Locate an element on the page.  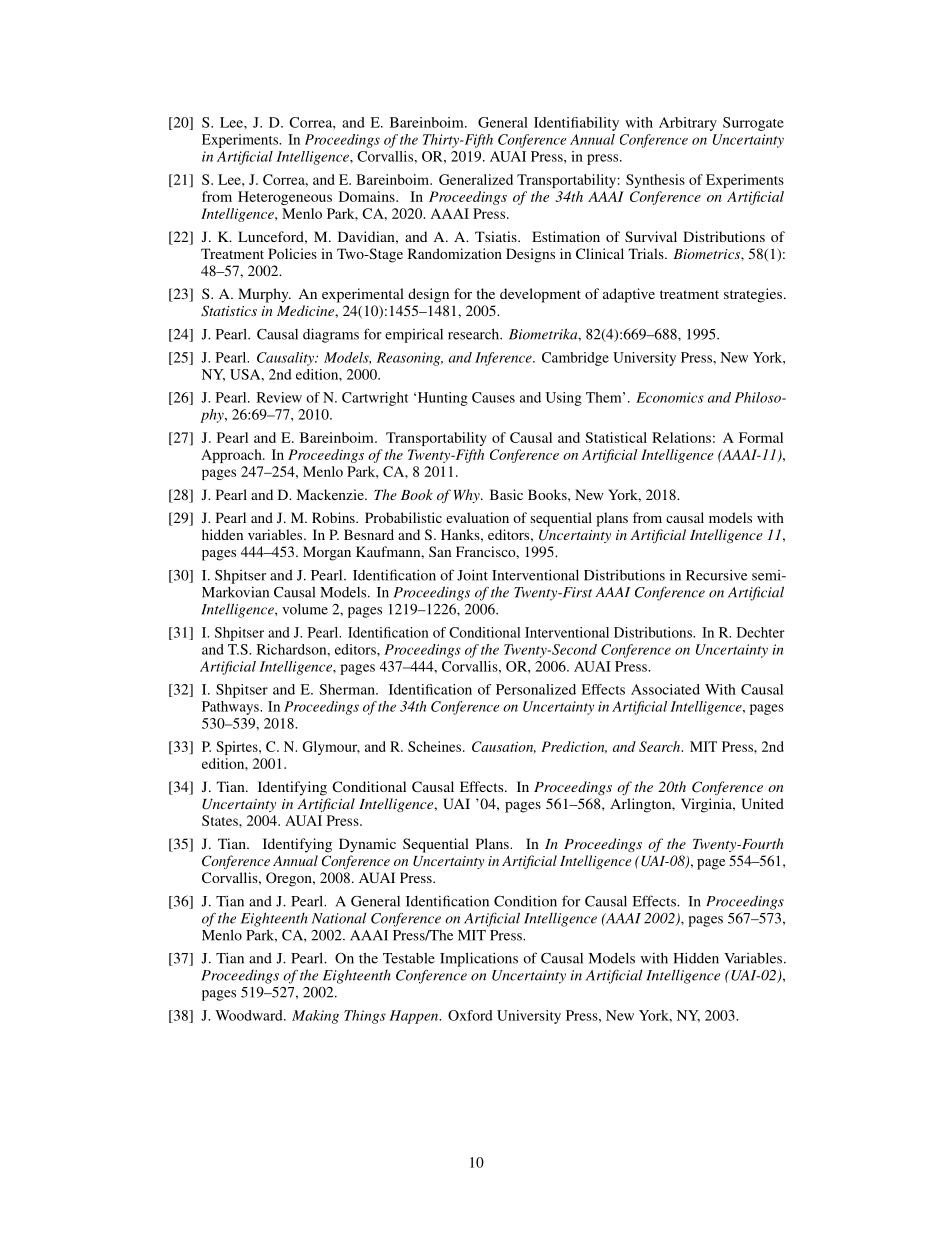
volume is located at coordinates (305, 609).
